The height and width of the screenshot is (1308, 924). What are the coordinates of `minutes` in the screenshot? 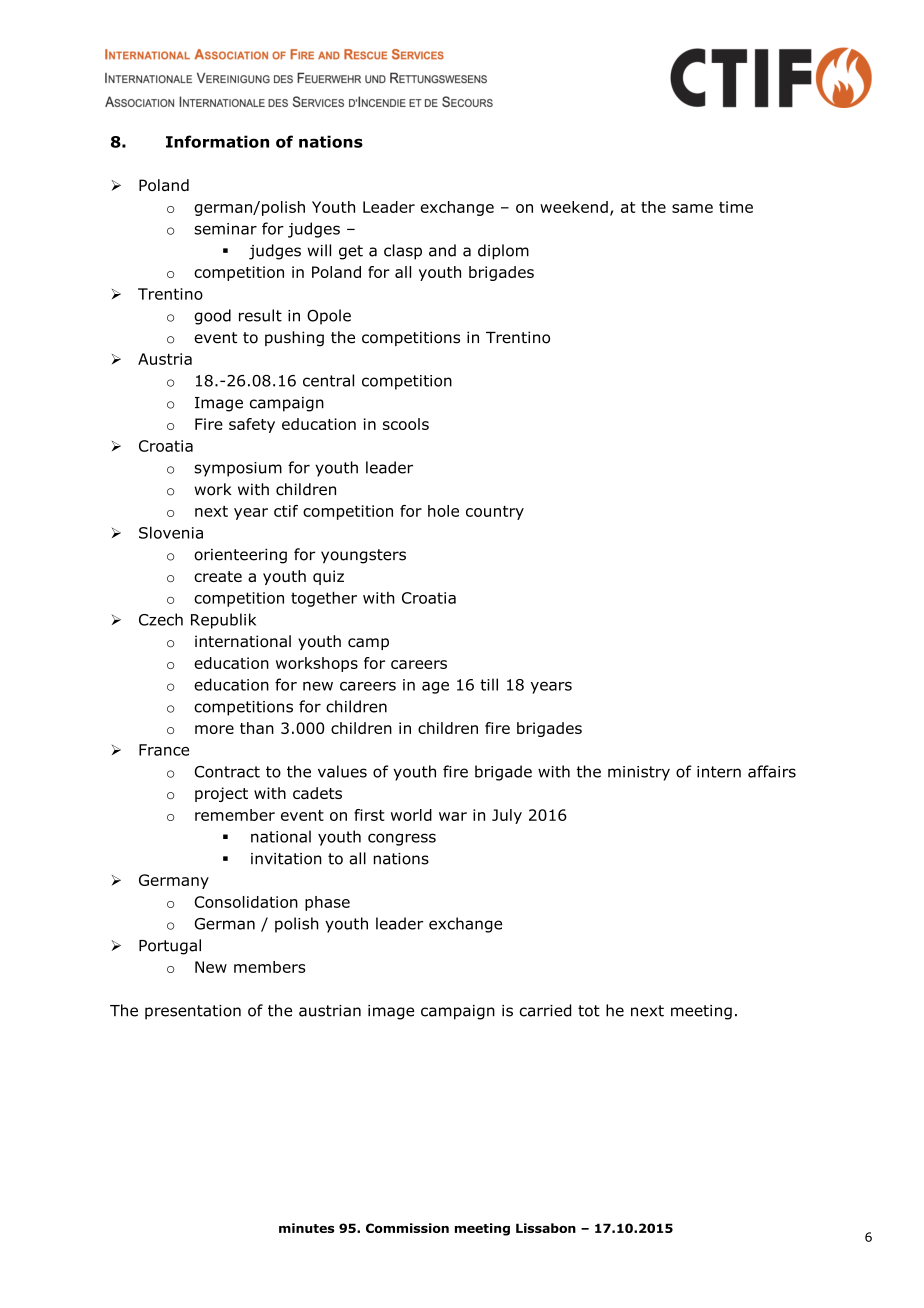 It's located at (307, 1228).
